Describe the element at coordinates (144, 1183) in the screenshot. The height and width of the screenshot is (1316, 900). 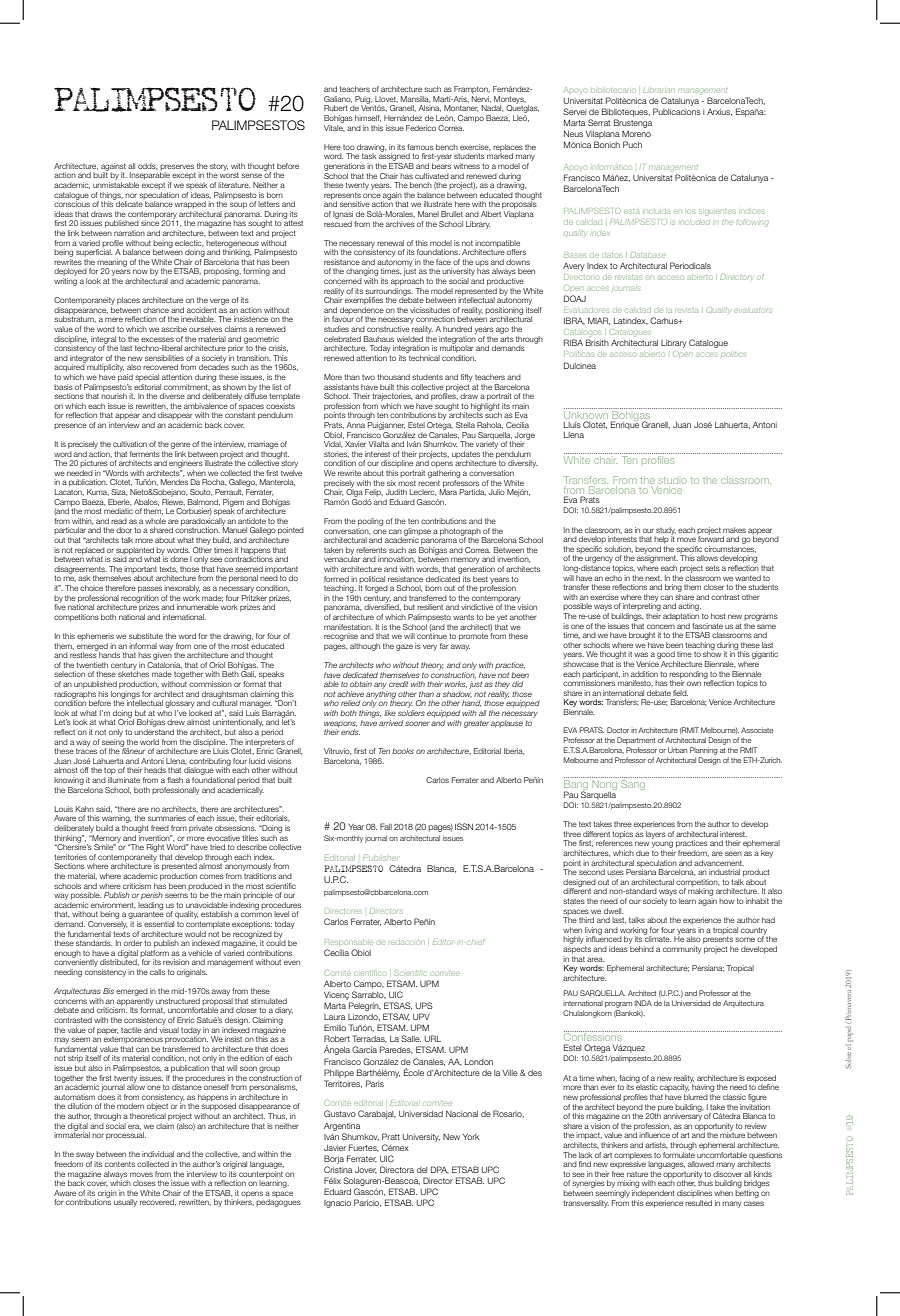
I see `closes` at that location.
